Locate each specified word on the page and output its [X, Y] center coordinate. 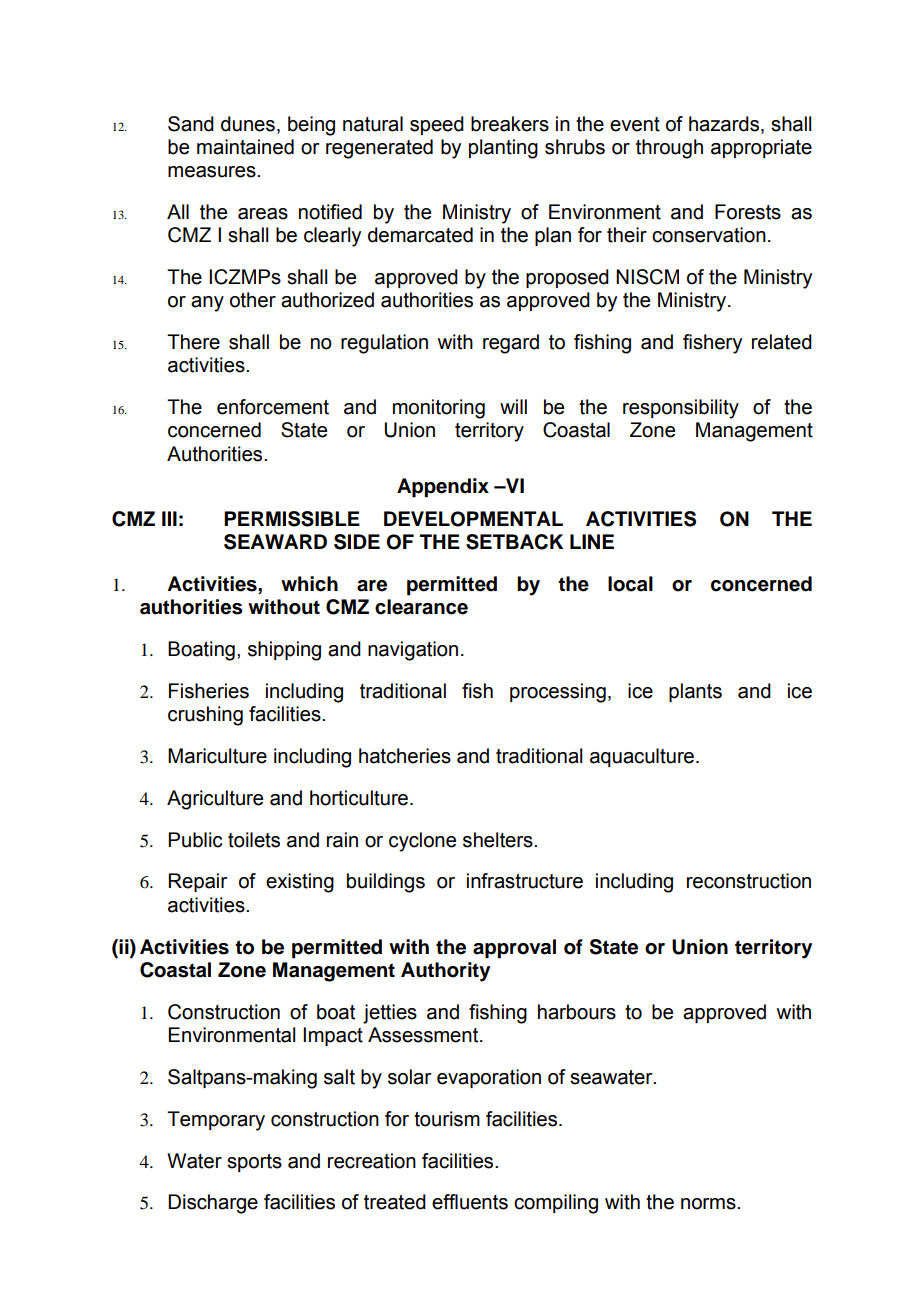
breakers [510, 124]
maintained [245, 147]
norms [709, 1204]
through [669, 149]
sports [254, 1163]
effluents [470, 1202]
